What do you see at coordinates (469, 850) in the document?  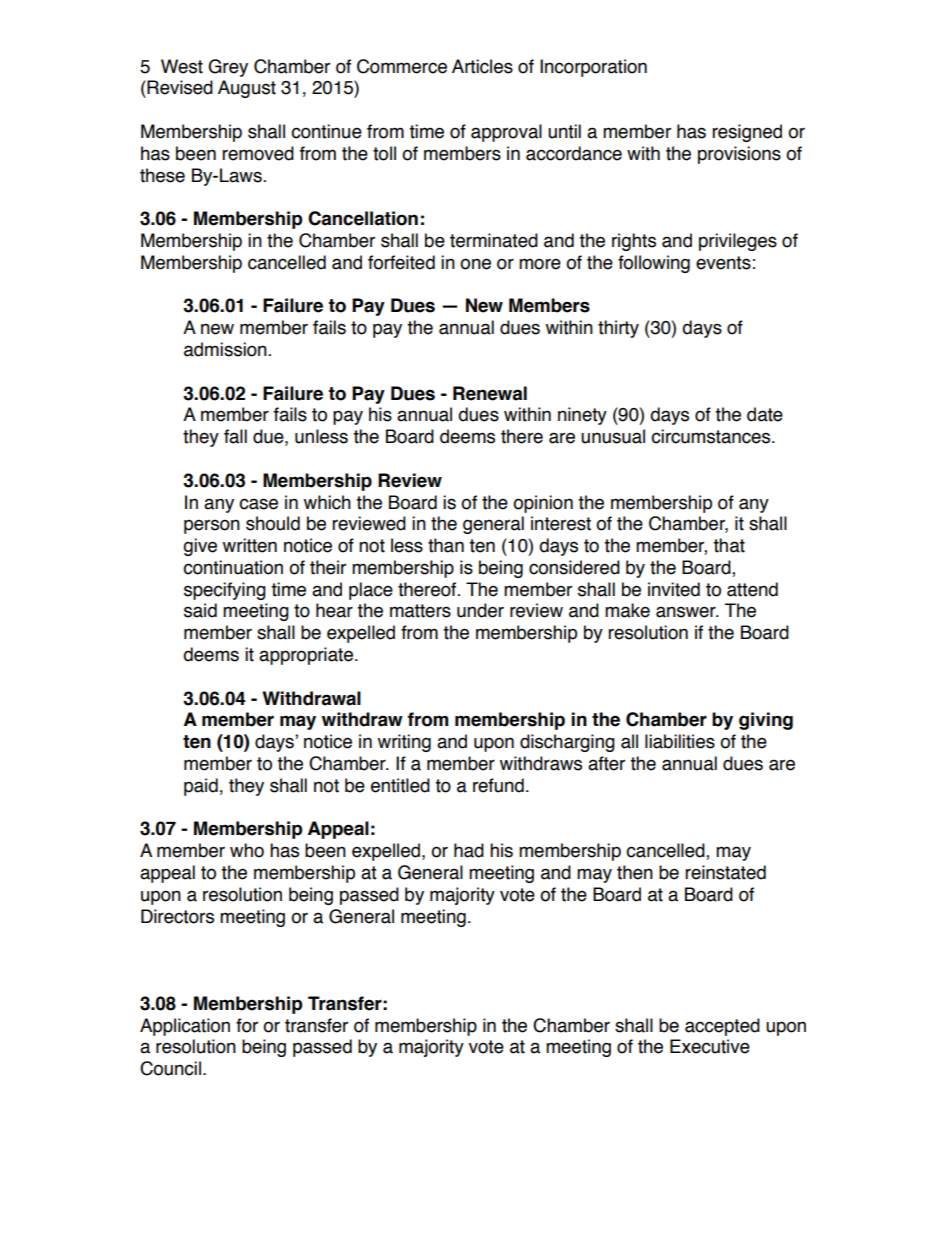 I see `had` at bounding box center [469, 850].
